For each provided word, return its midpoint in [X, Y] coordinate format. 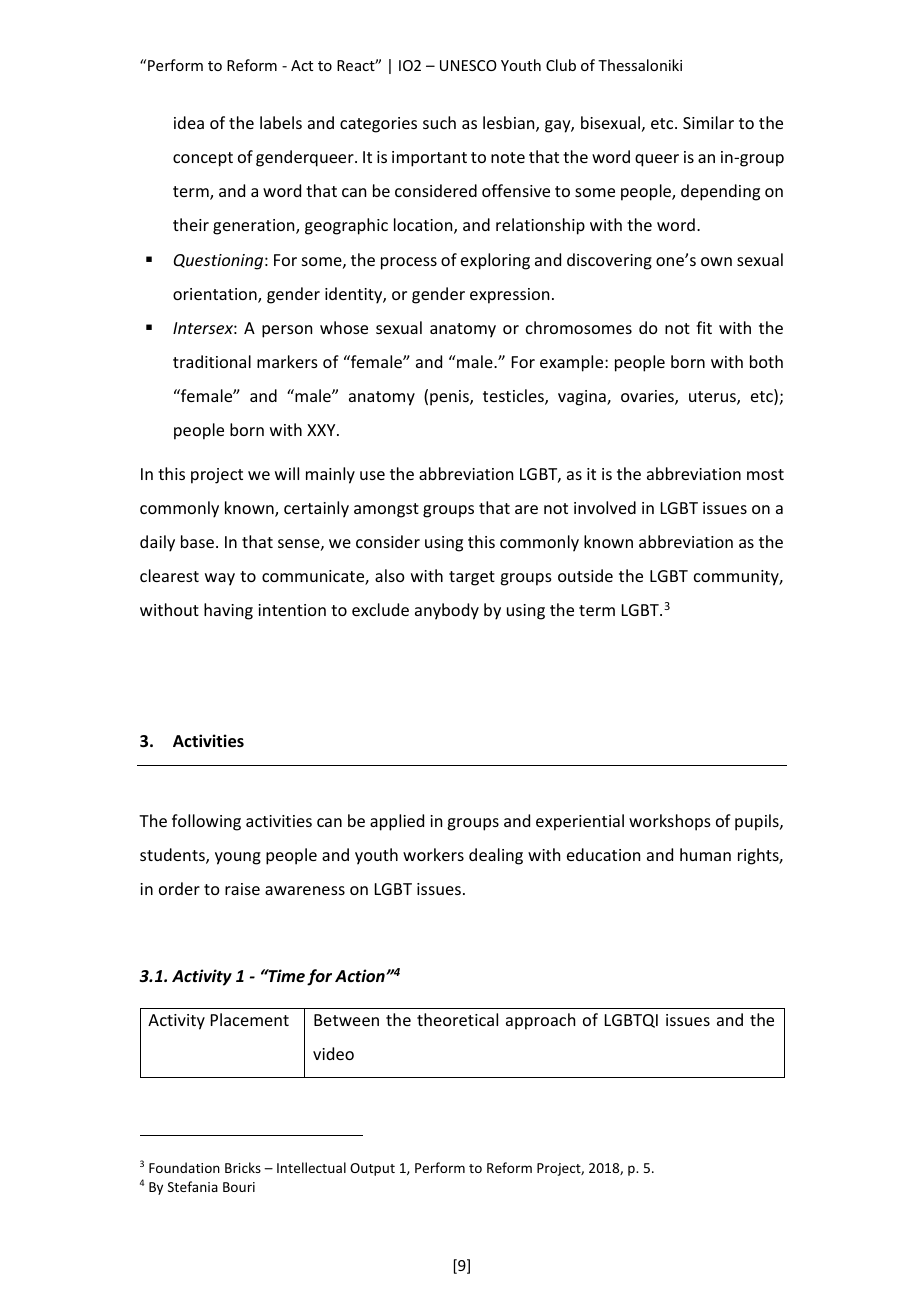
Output [372, 1169]
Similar [708, 122]
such [439, 122]
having [228, 611]
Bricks [243, 1167]
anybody [447, 611]
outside [585, 575]
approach [540, 1021]
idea [189, 122]
